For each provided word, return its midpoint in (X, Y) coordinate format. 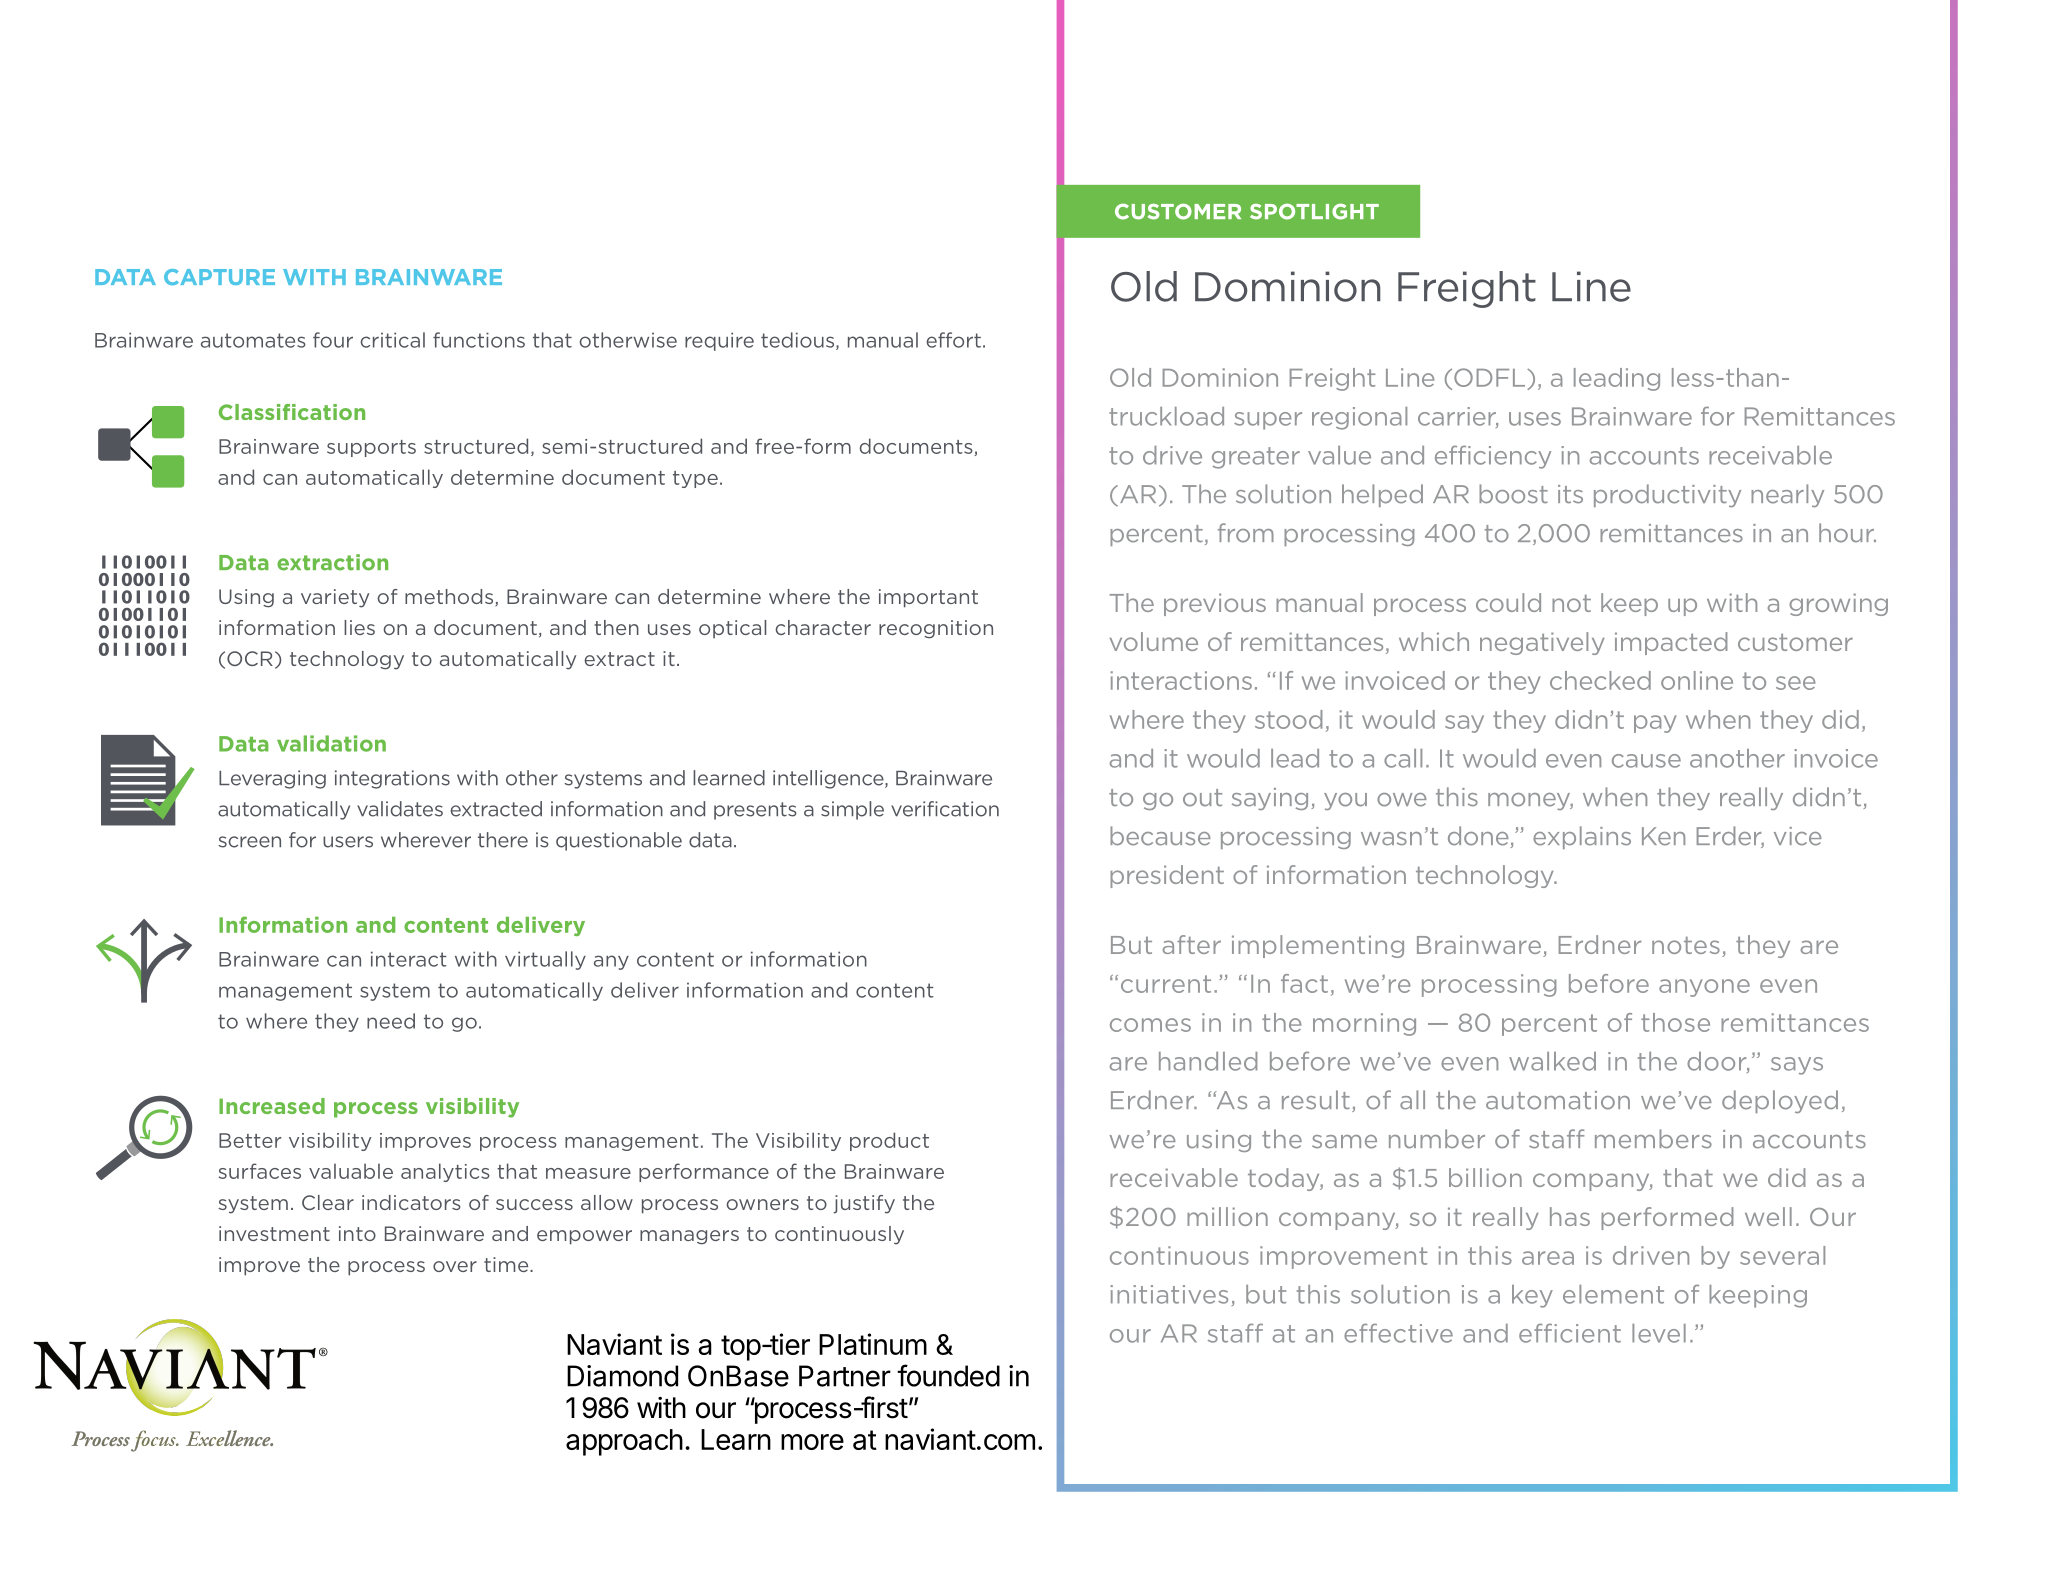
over (455, 1266)
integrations (392, 779)
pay (1655, 724)
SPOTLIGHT (1314, 211)
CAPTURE (219, 277)
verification (945, 809)
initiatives (1169, 1294)
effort (953, 340)
